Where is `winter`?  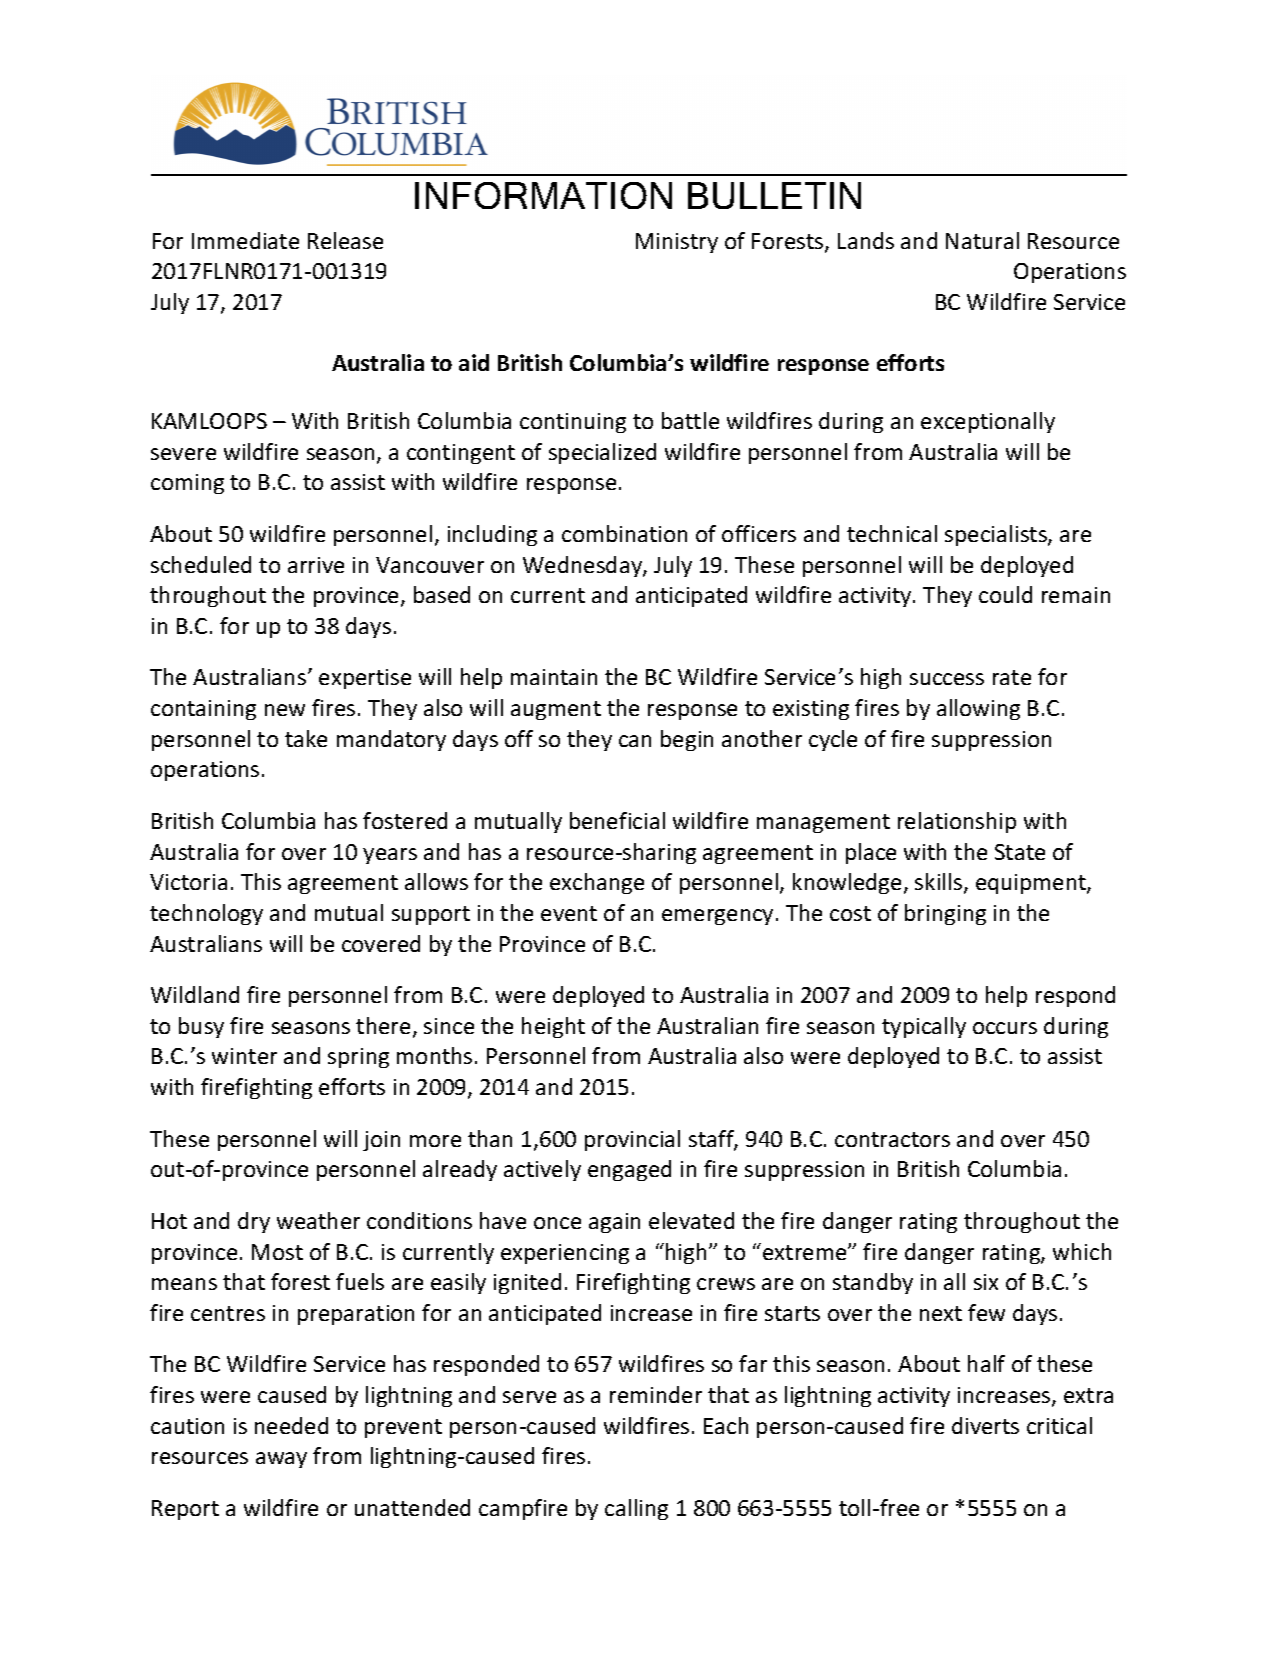 winter is located at coordinates (244, 1056).
